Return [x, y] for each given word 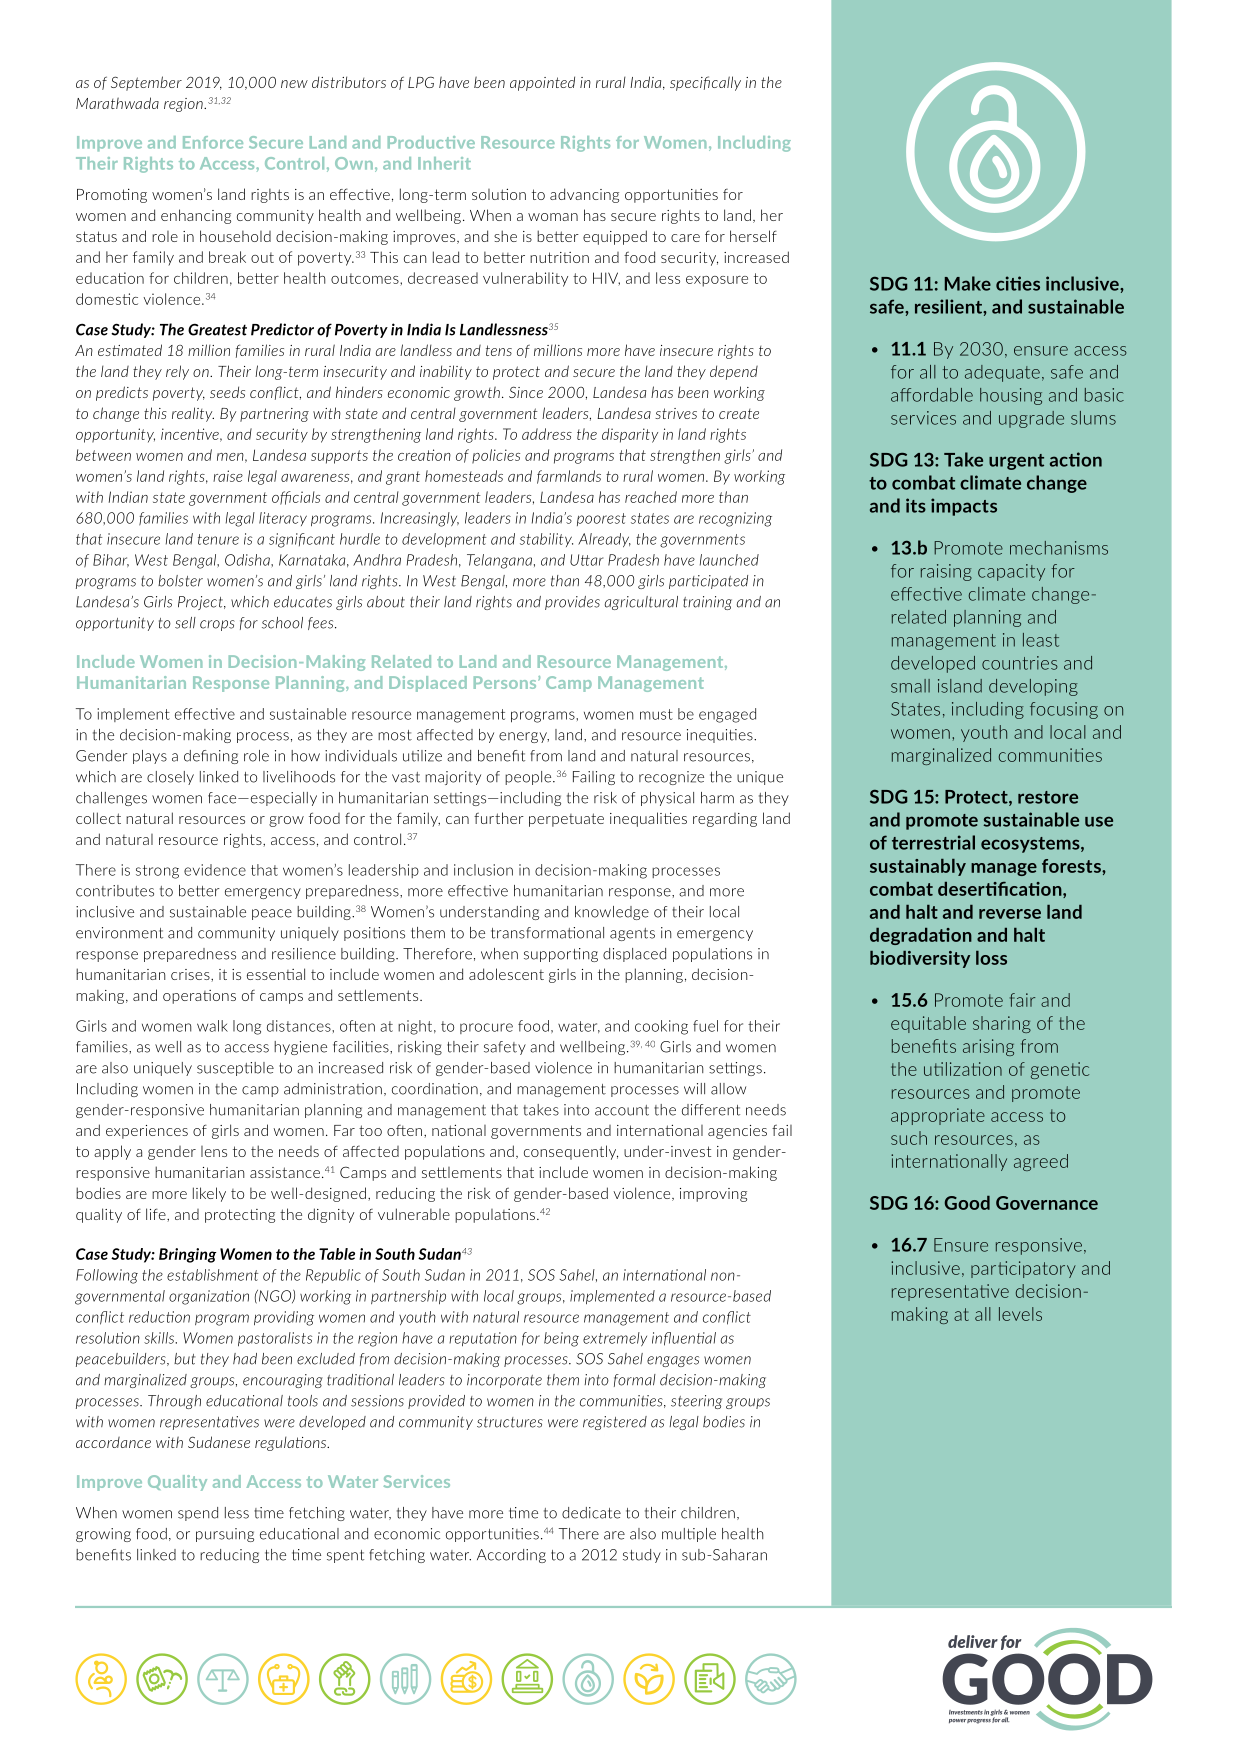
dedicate [591, 1513]
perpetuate [566, 820]
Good [967, 1203]
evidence [215, 870]
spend [198, 1514]
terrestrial [933, 842]
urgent [1016, 462]
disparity [630, 435]
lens [214, 1151]
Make [968, 283]
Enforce [213, 142]
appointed [542, 83]
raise [228, 476]
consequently [571, 1152]
